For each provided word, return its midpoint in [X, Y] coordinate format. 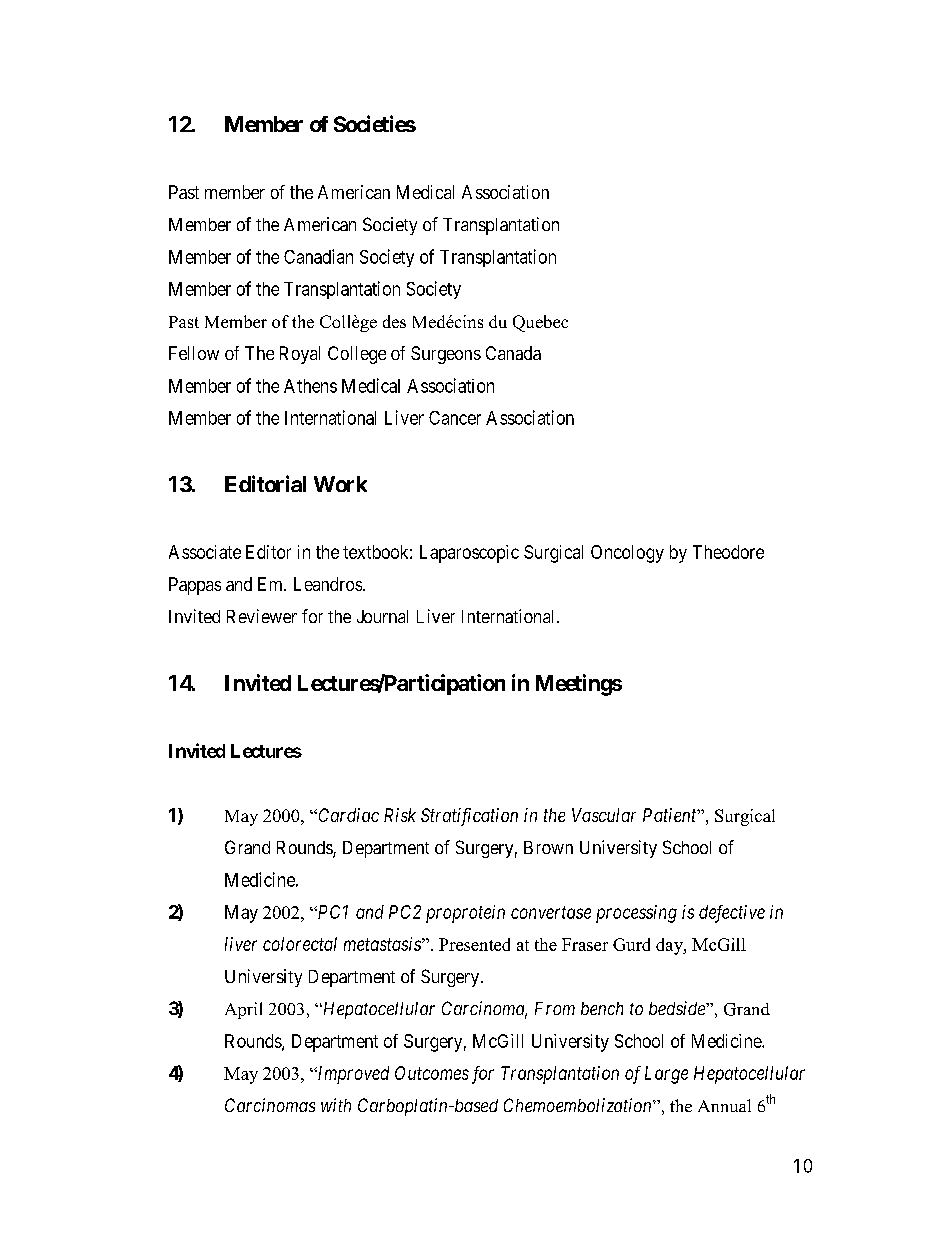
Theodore [728, 552]
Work [340, 484]
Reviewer [262, 616]
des [394, 321]
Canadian [318, 256]
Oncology [627, 554]
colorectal [300, 944]
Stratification [469, 817]
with [336, 1105]
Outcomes [432, 1073]
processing [636, 914]
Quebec [540, 323]
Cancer [455, 418]
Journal [382, 616]
